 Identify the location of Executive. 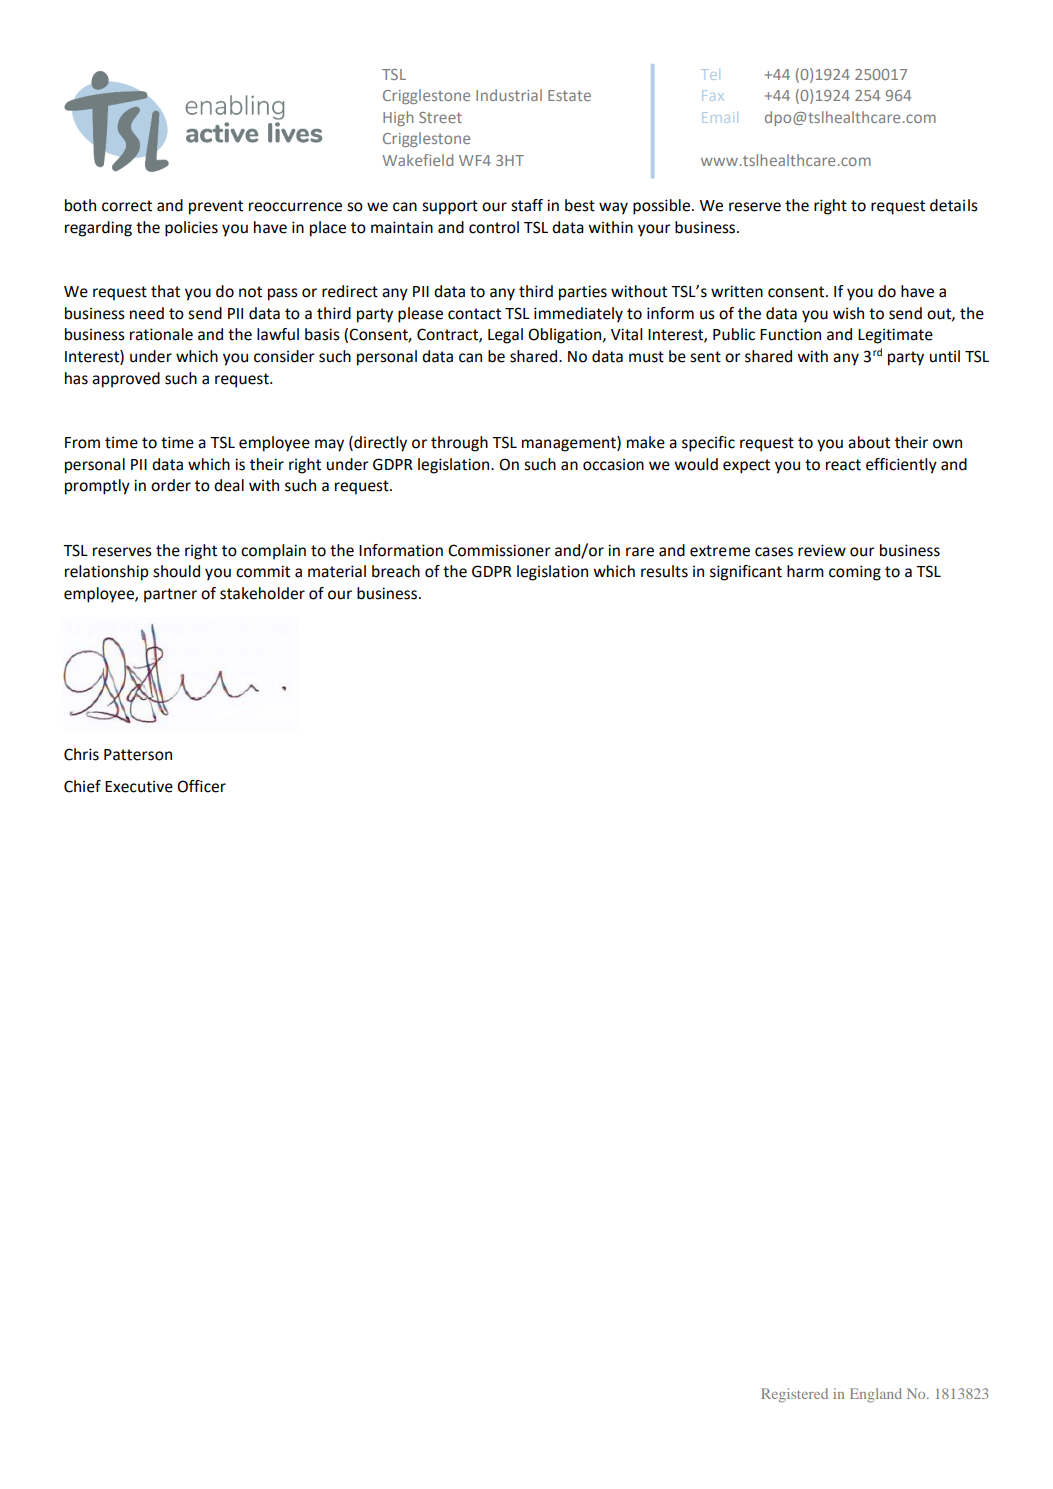
(139, 787).
